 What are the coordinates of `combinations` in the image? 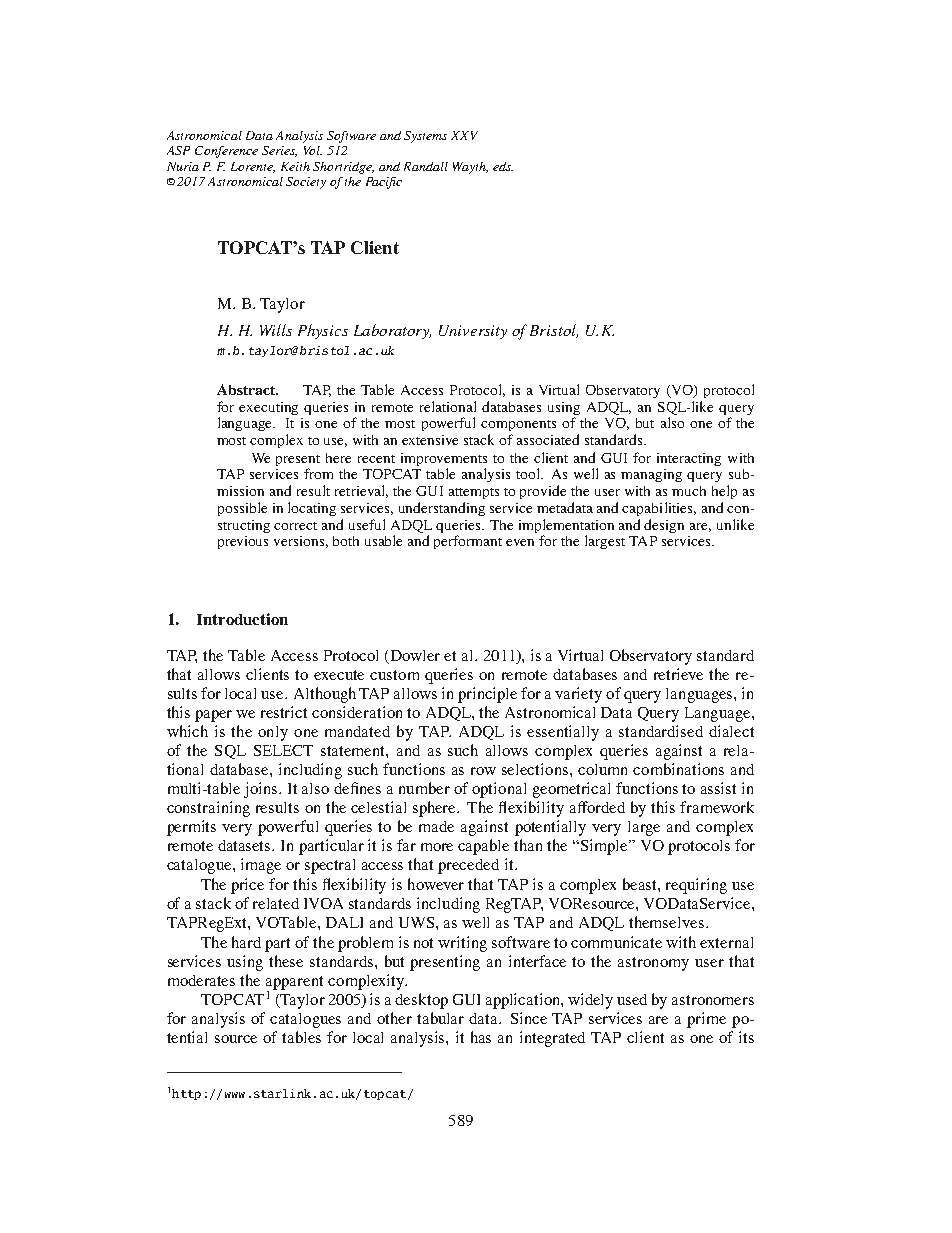 It's located at (678, 769).
